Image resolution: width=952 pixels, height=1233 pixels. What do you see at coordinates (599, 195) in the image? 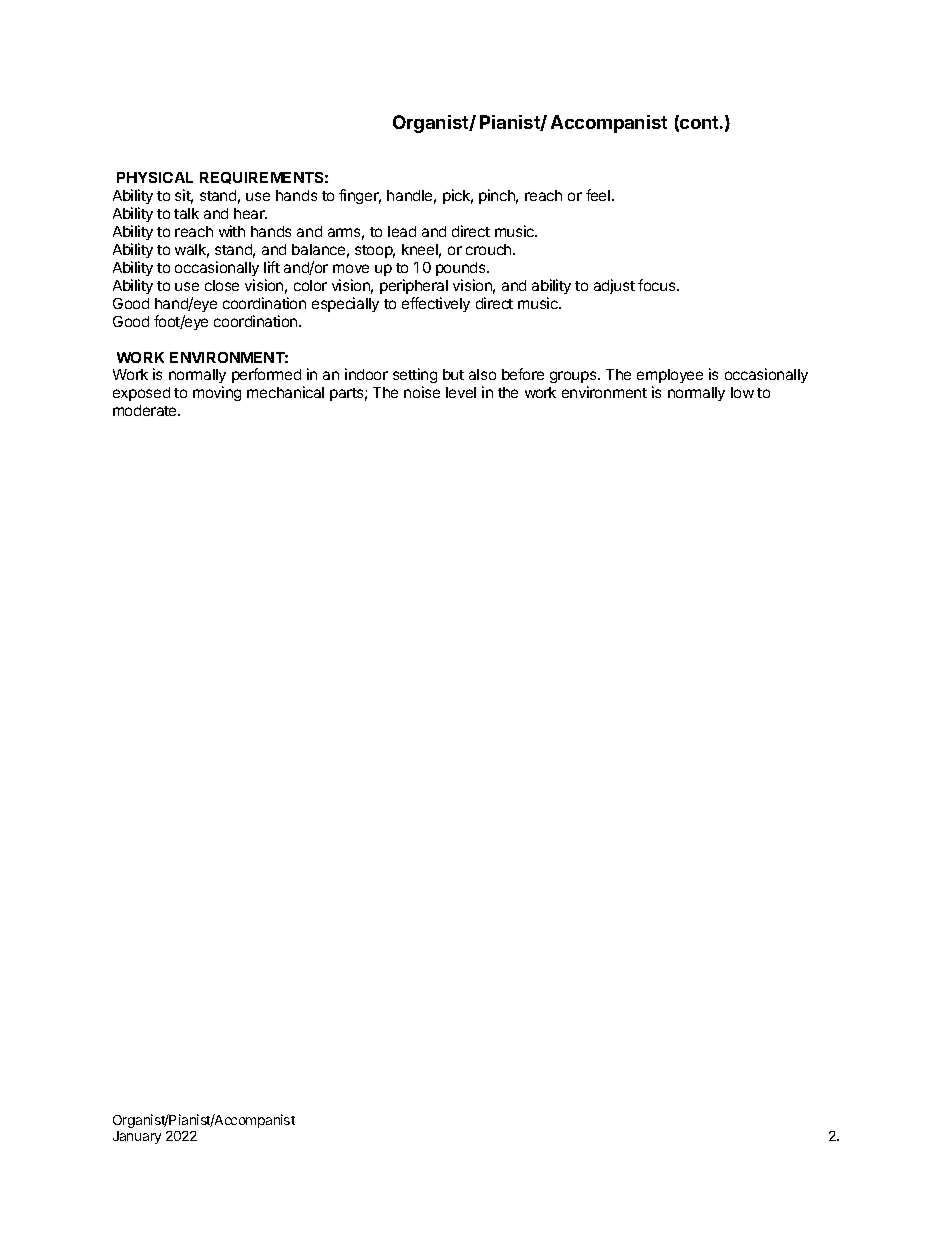
I see `feel` at bounding box center [599, 195].
